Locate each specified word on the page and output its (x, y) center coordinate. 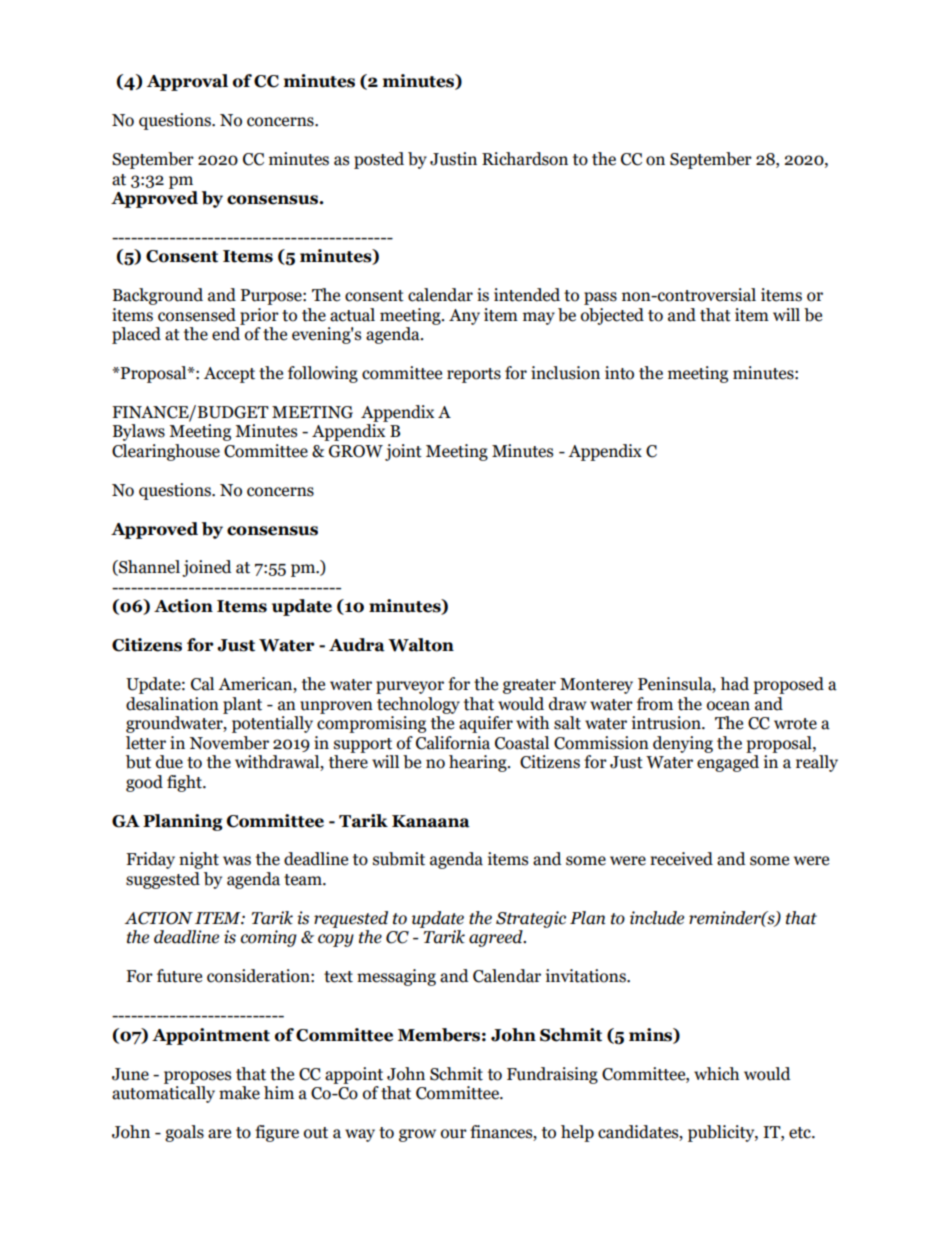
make (239, 1093)
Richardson (525, 159)
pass (600, 298)
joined (207, 568)
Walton (421, 645)
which (716, 1074)
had (734, 684)
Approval (187, 82)
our (454, 1134)
